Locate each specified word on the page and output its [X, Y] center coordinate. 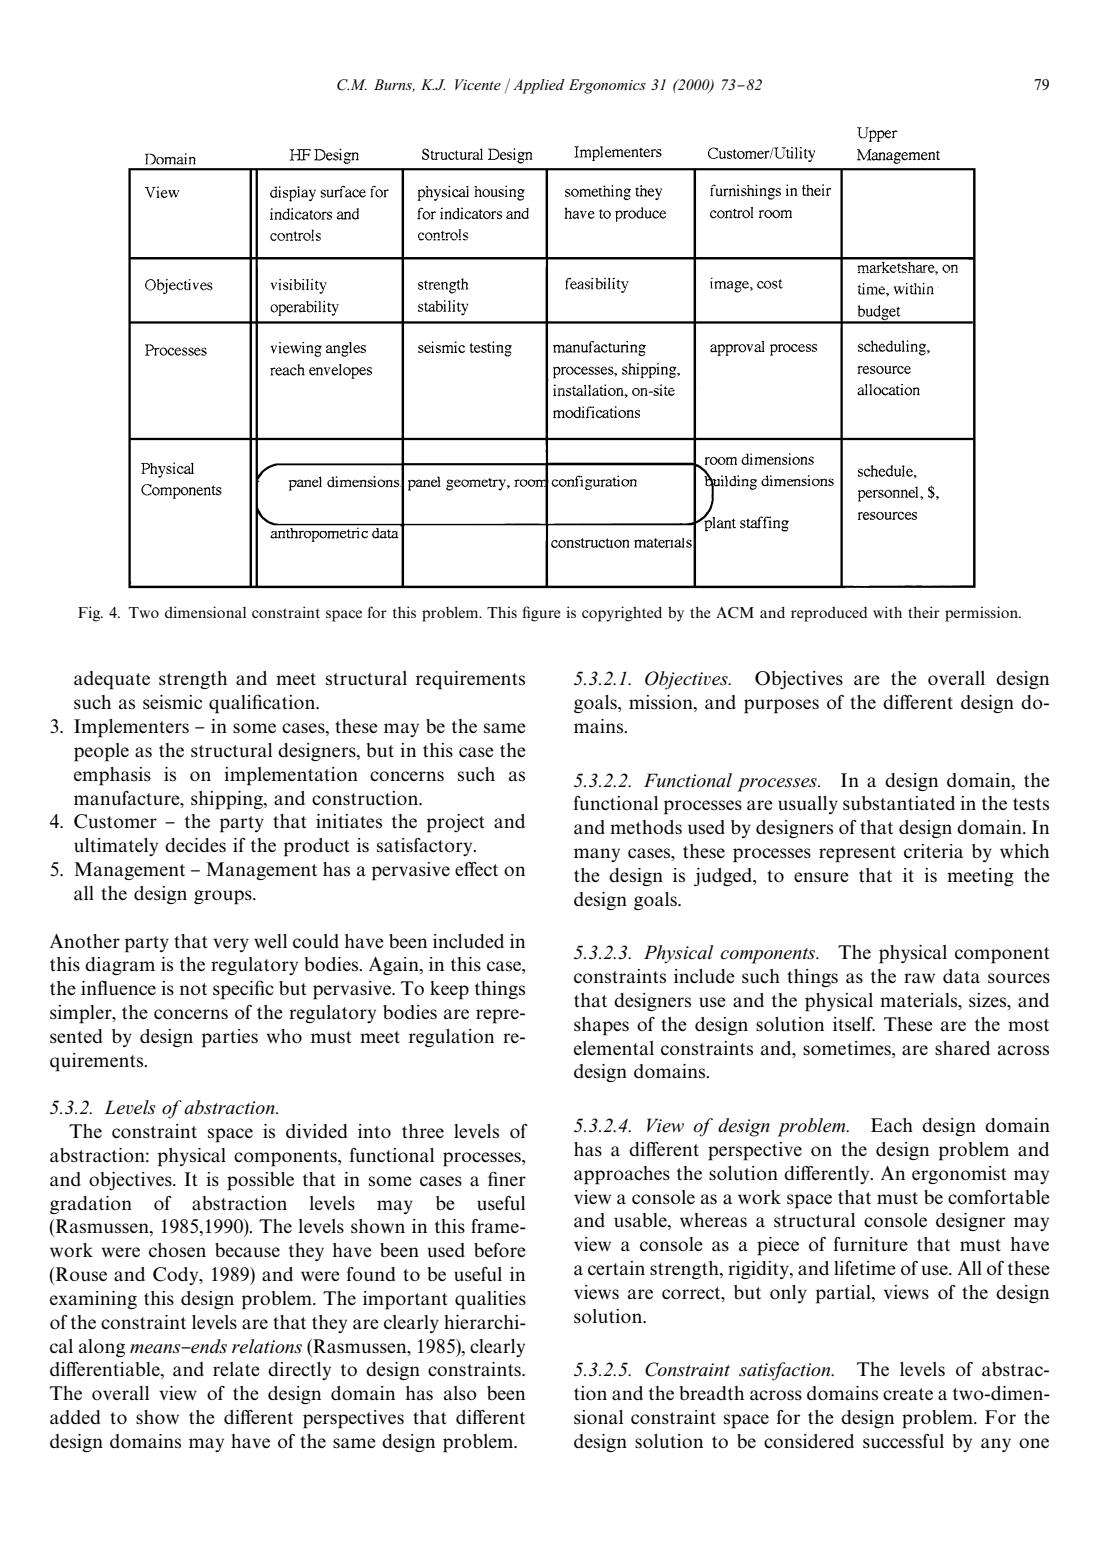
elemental [614, 1048]
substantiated [899, 803]
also [460, 1393]
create [908, 1394]
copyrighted [622, 614]
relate [236, 1369]
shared [962, 1048]
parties [230, 1038]
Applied [539, 86]
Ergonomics [607, 86]
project [456, 823]
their [924, 612]
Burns [394, 85]
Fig [90, 614]
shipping [228, 800]
